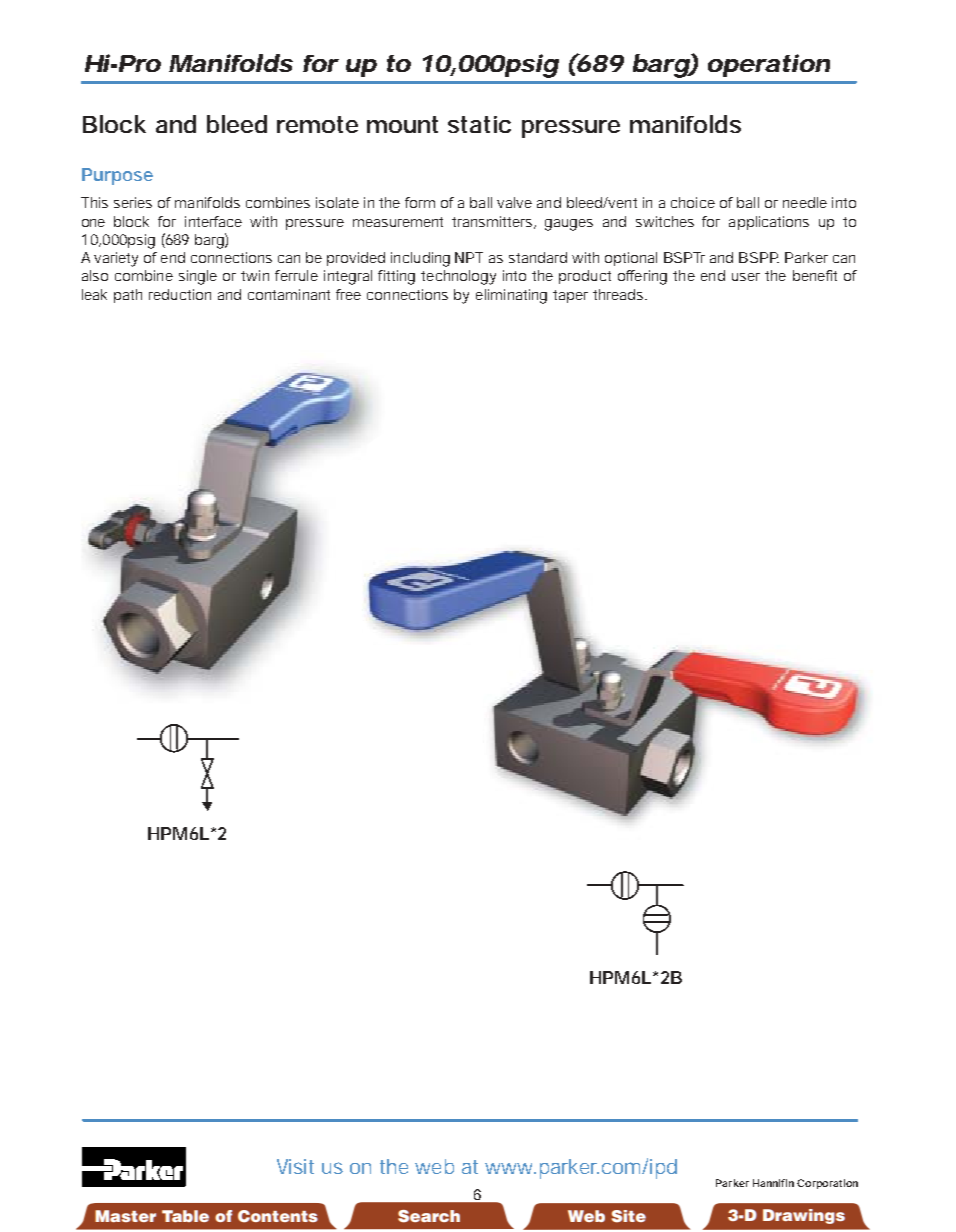  What do you see at coordinates (295, 1166) in the screenshot?
I see `Visit` at bounding box center [295, 1166].
